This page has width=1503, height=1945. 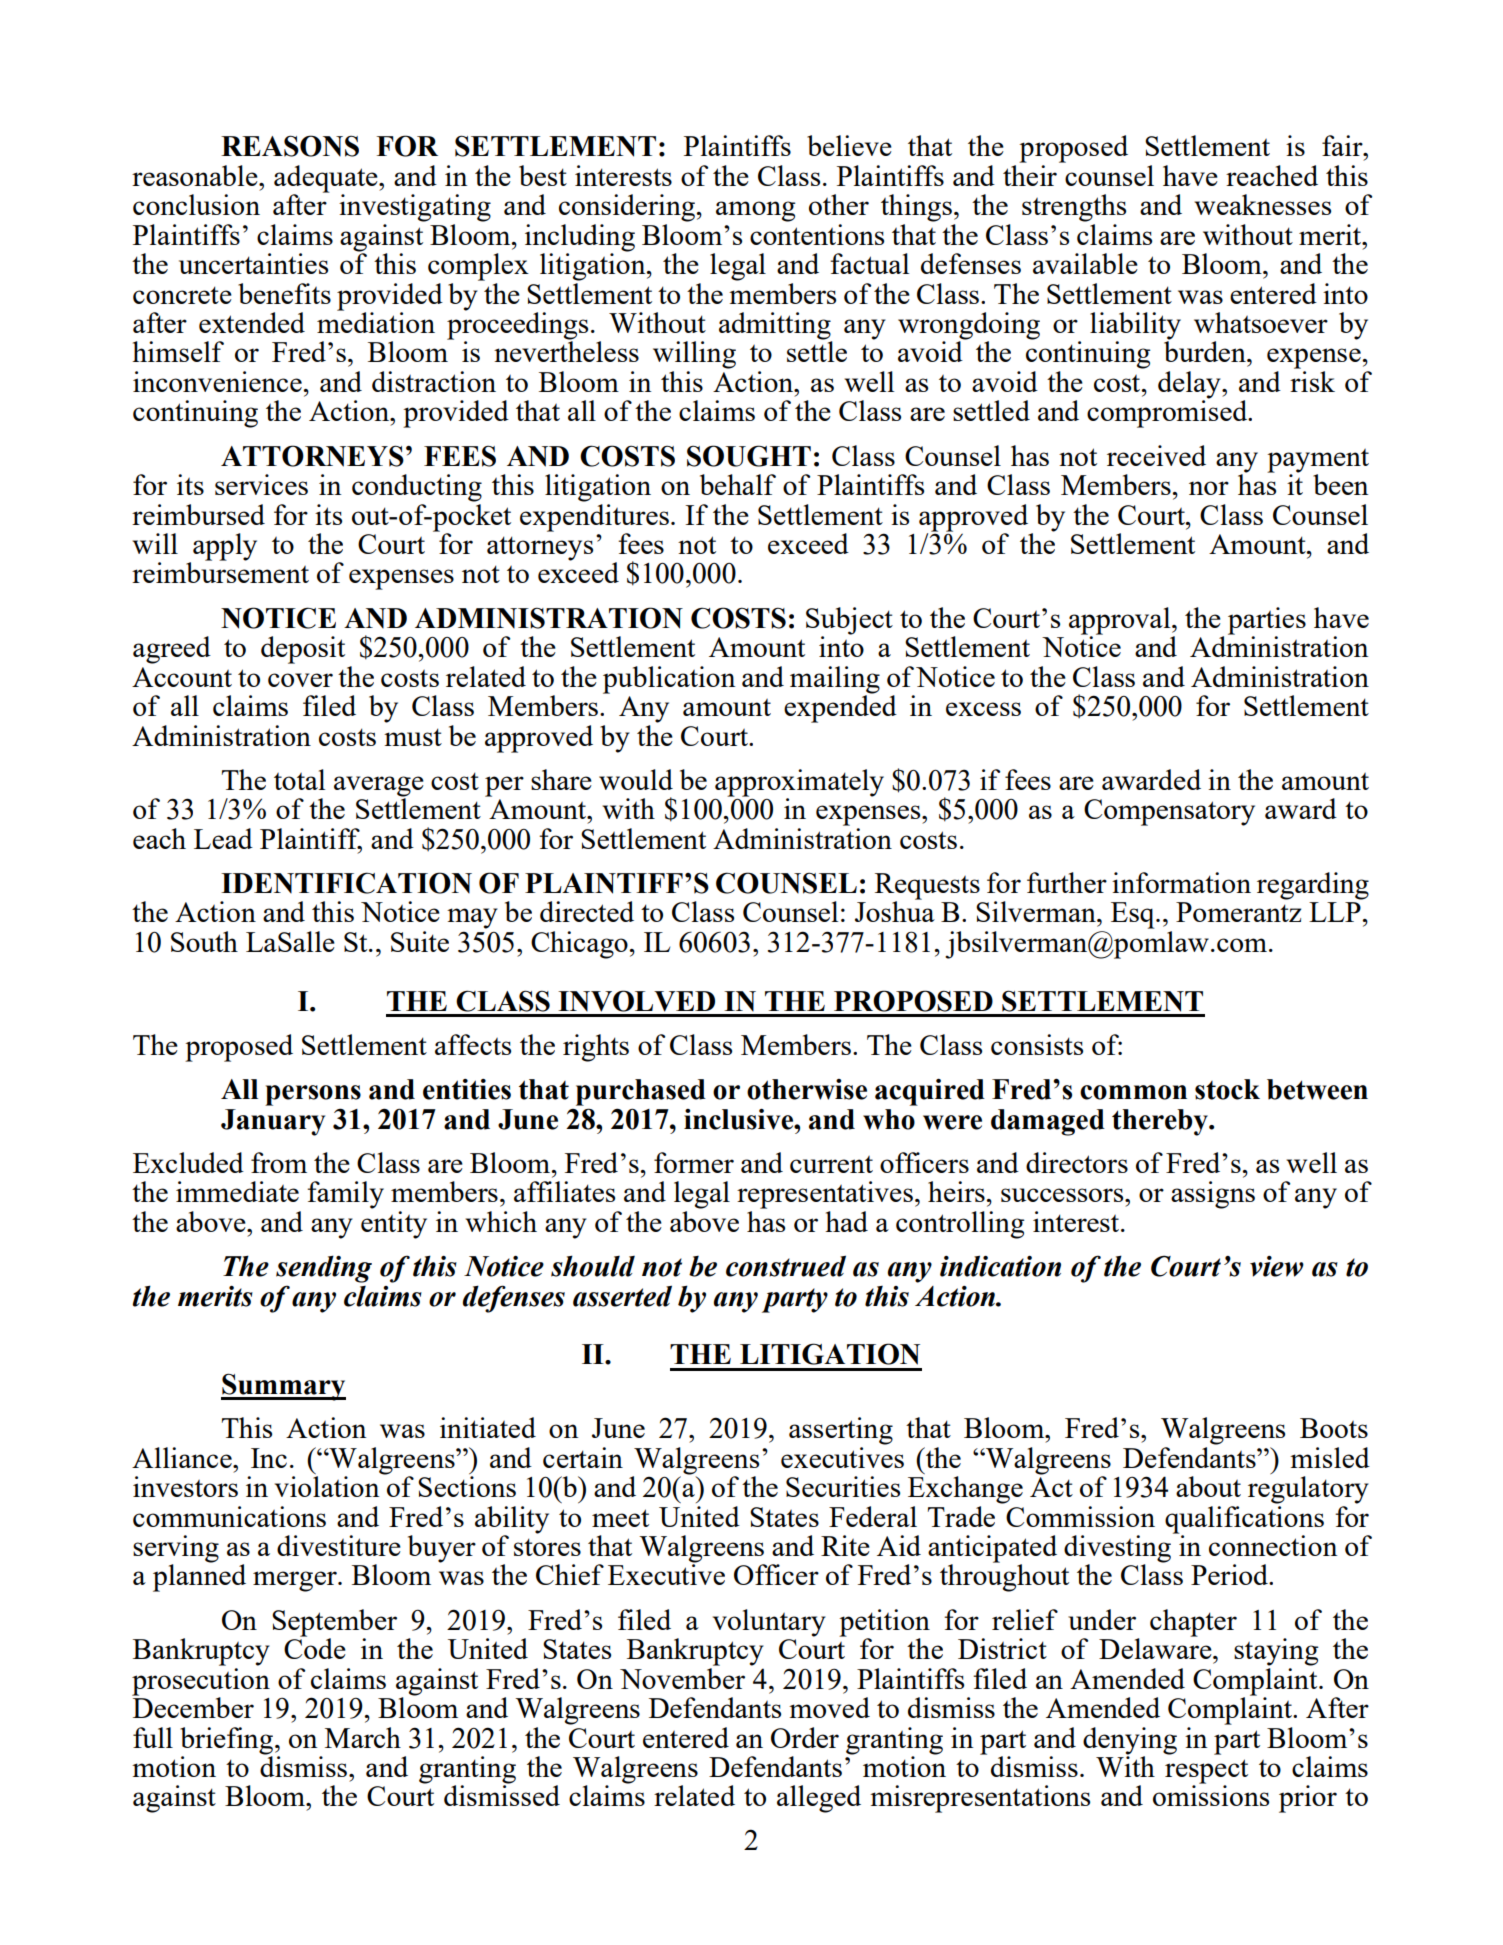 What do you see at coordinates (327, 179) in the page?
I see `adequate` at bounding box center [327, 179].
